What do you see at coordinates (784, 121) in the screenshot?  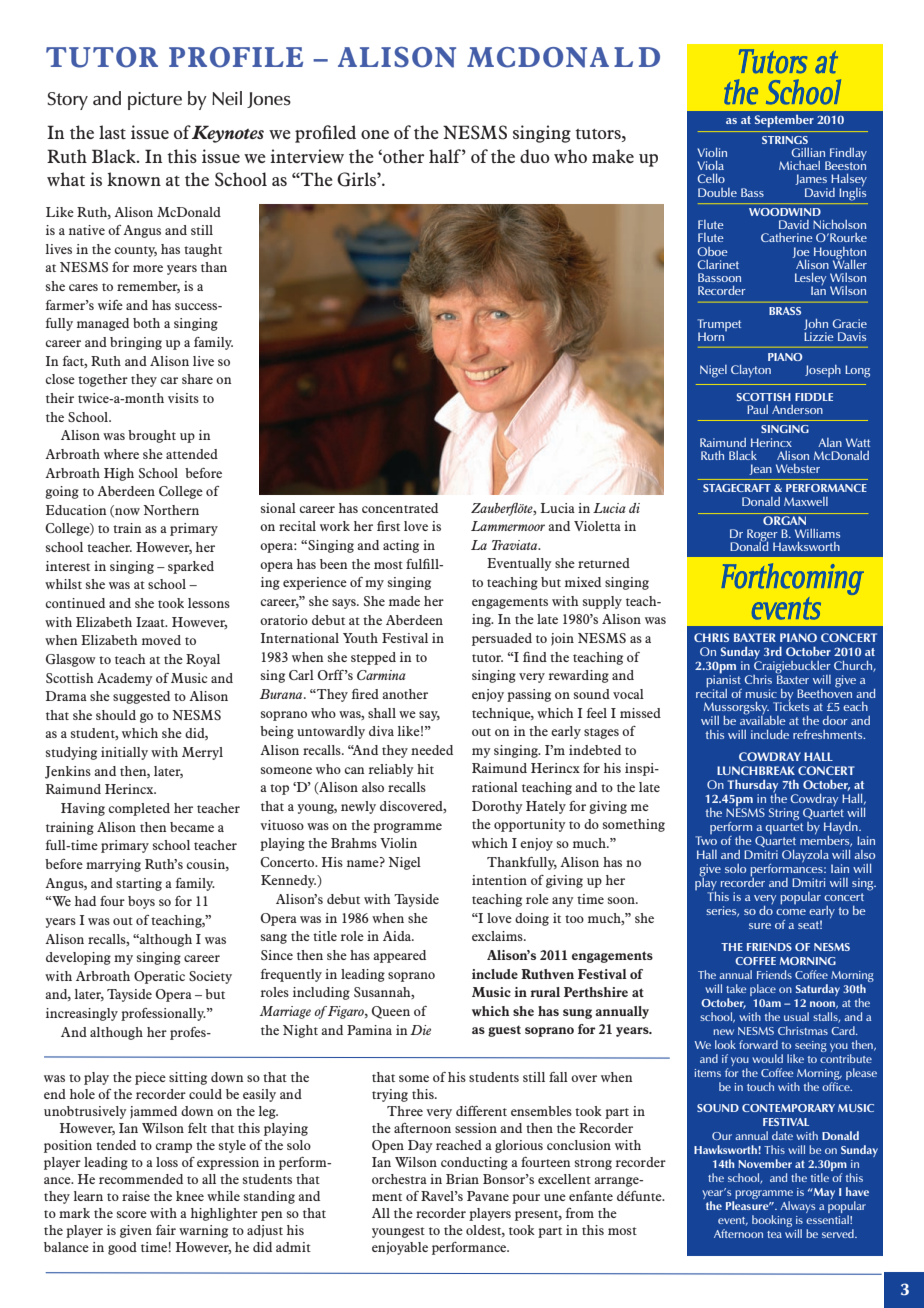 I see `September` at bounding box center [784, 121].
